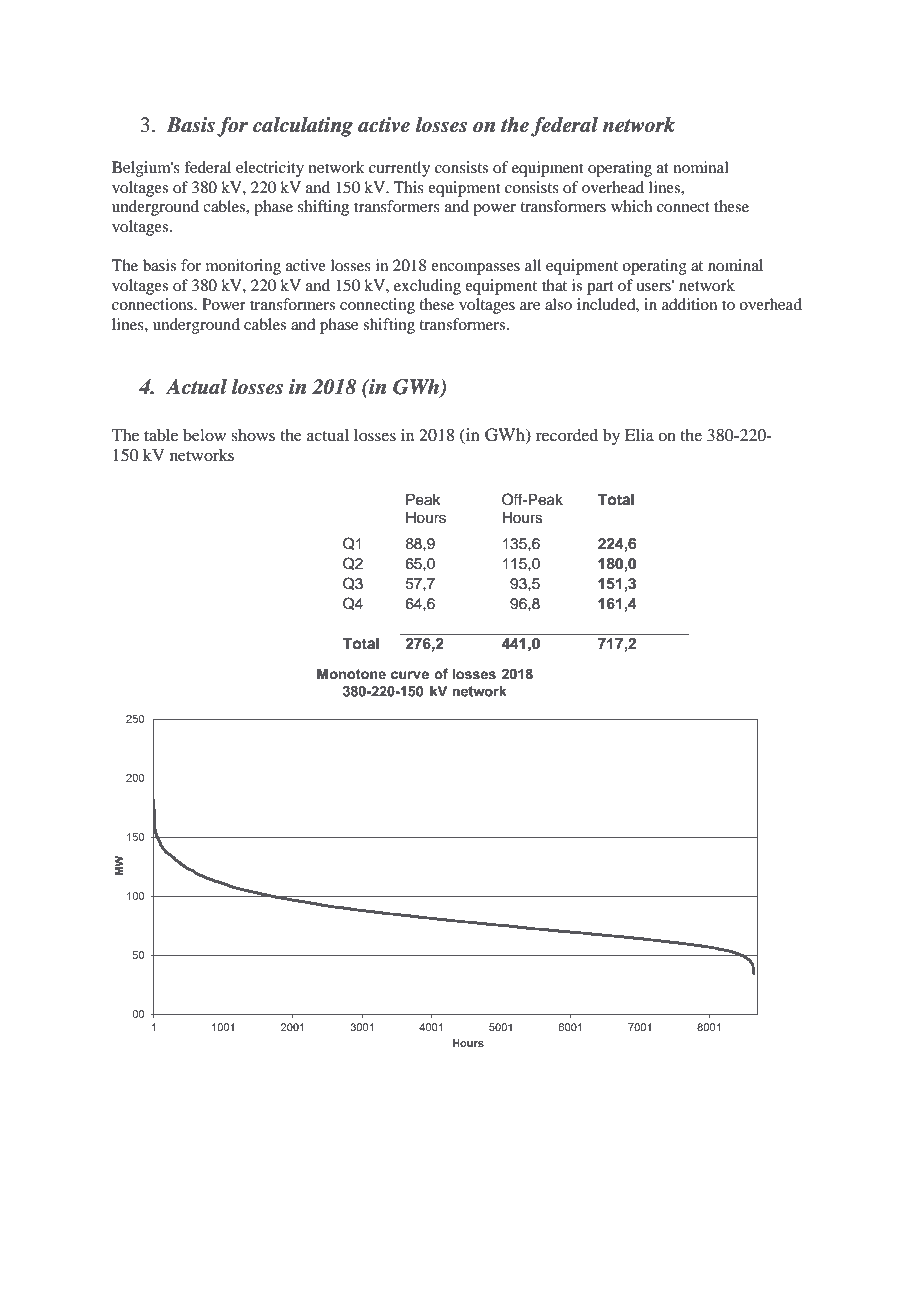  Describe the element at coordinates (567, 435) in the document. I see `recorded` at that location.
